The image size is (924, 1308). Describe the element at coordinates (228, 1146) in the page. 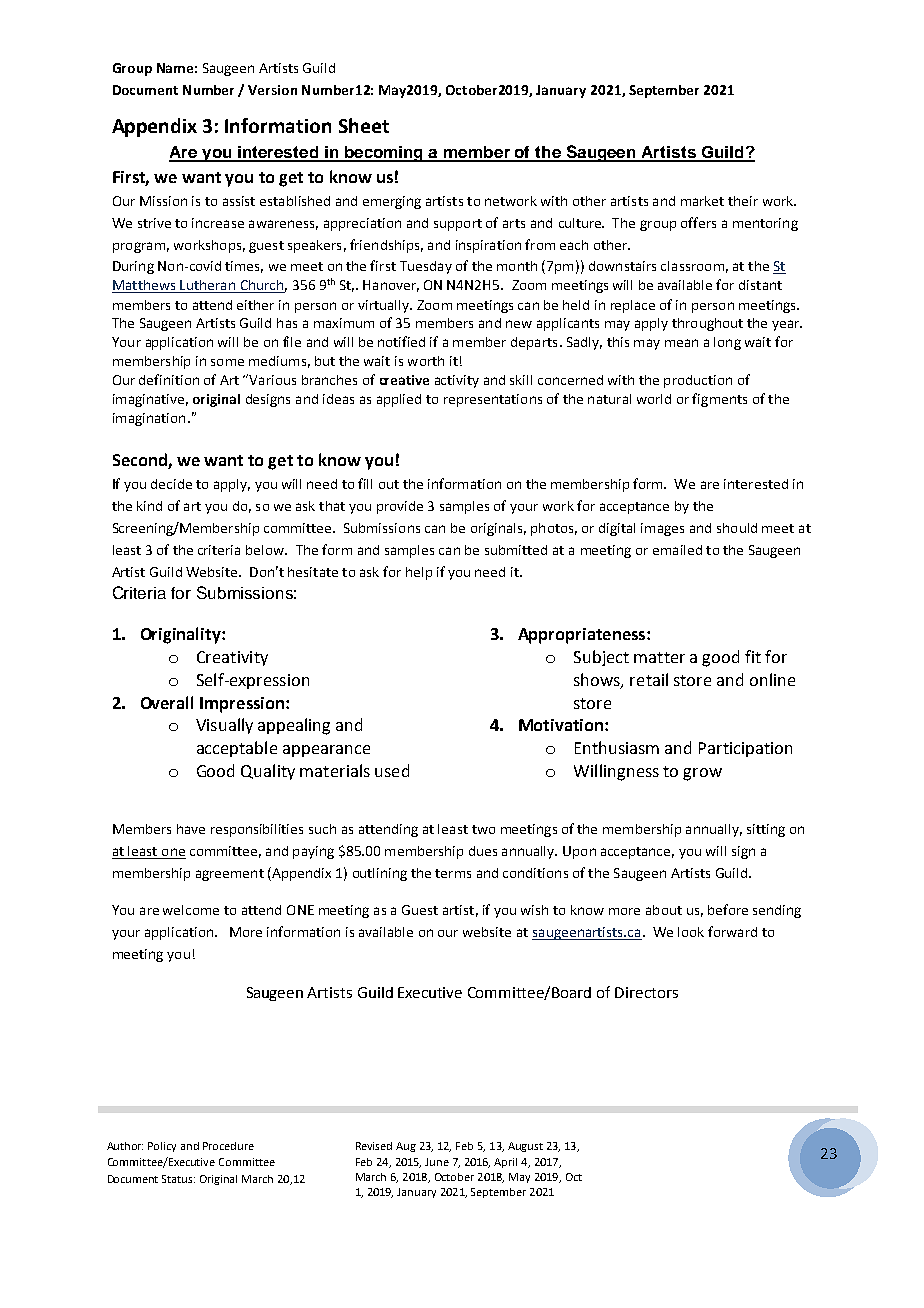

I see `Procedure` at that location.
